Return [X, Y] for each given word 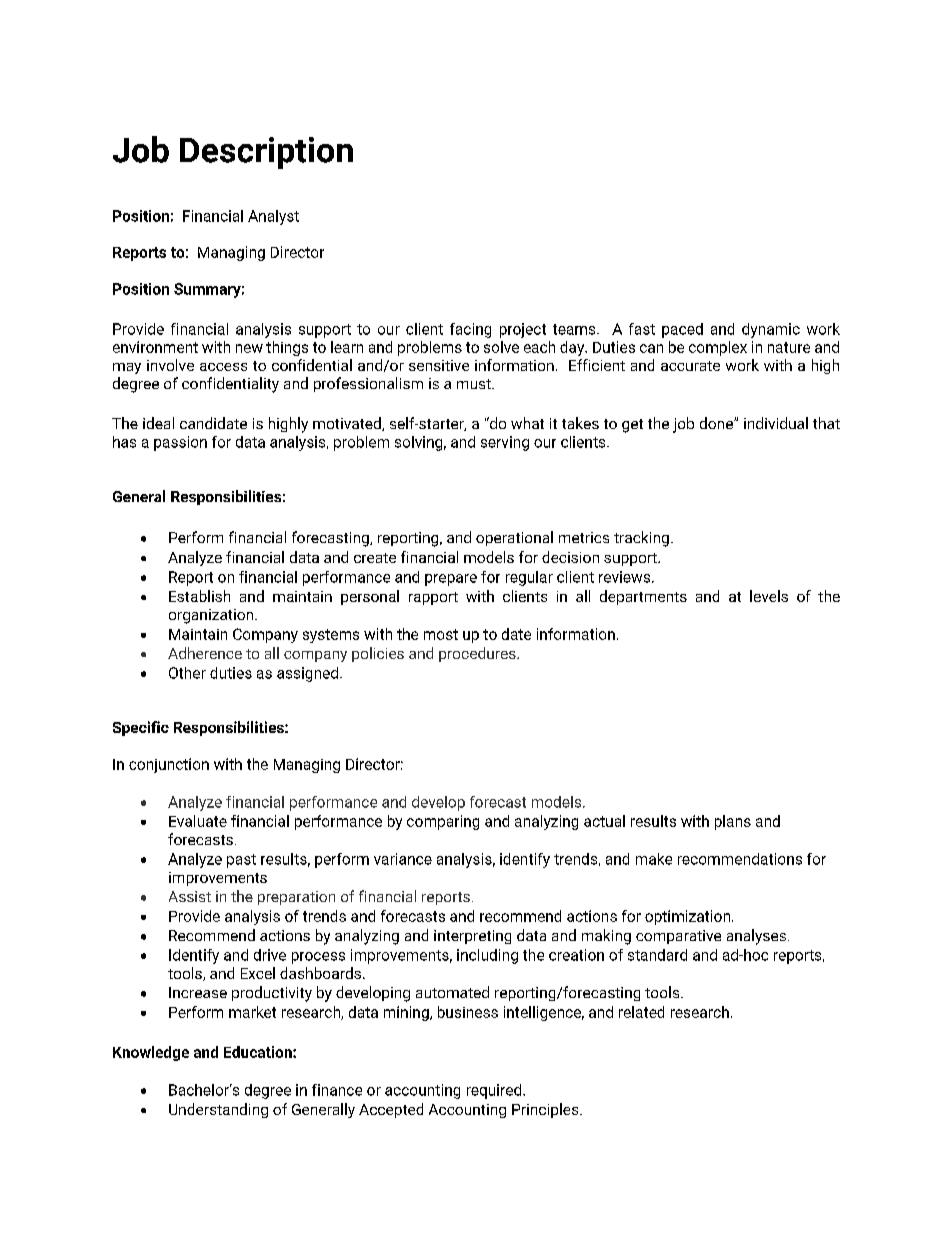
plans [733, 822]
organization [212, 616]
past [241, 861]
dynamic [771, 330]
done [717, 423]
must [475, 384]
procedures [478, 654]
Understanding [218, 1110]
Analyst [273, 217]
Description [266, 153]
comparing [443, 822]
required [495, 1091]
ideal [158, 423]
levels [769, 596]
